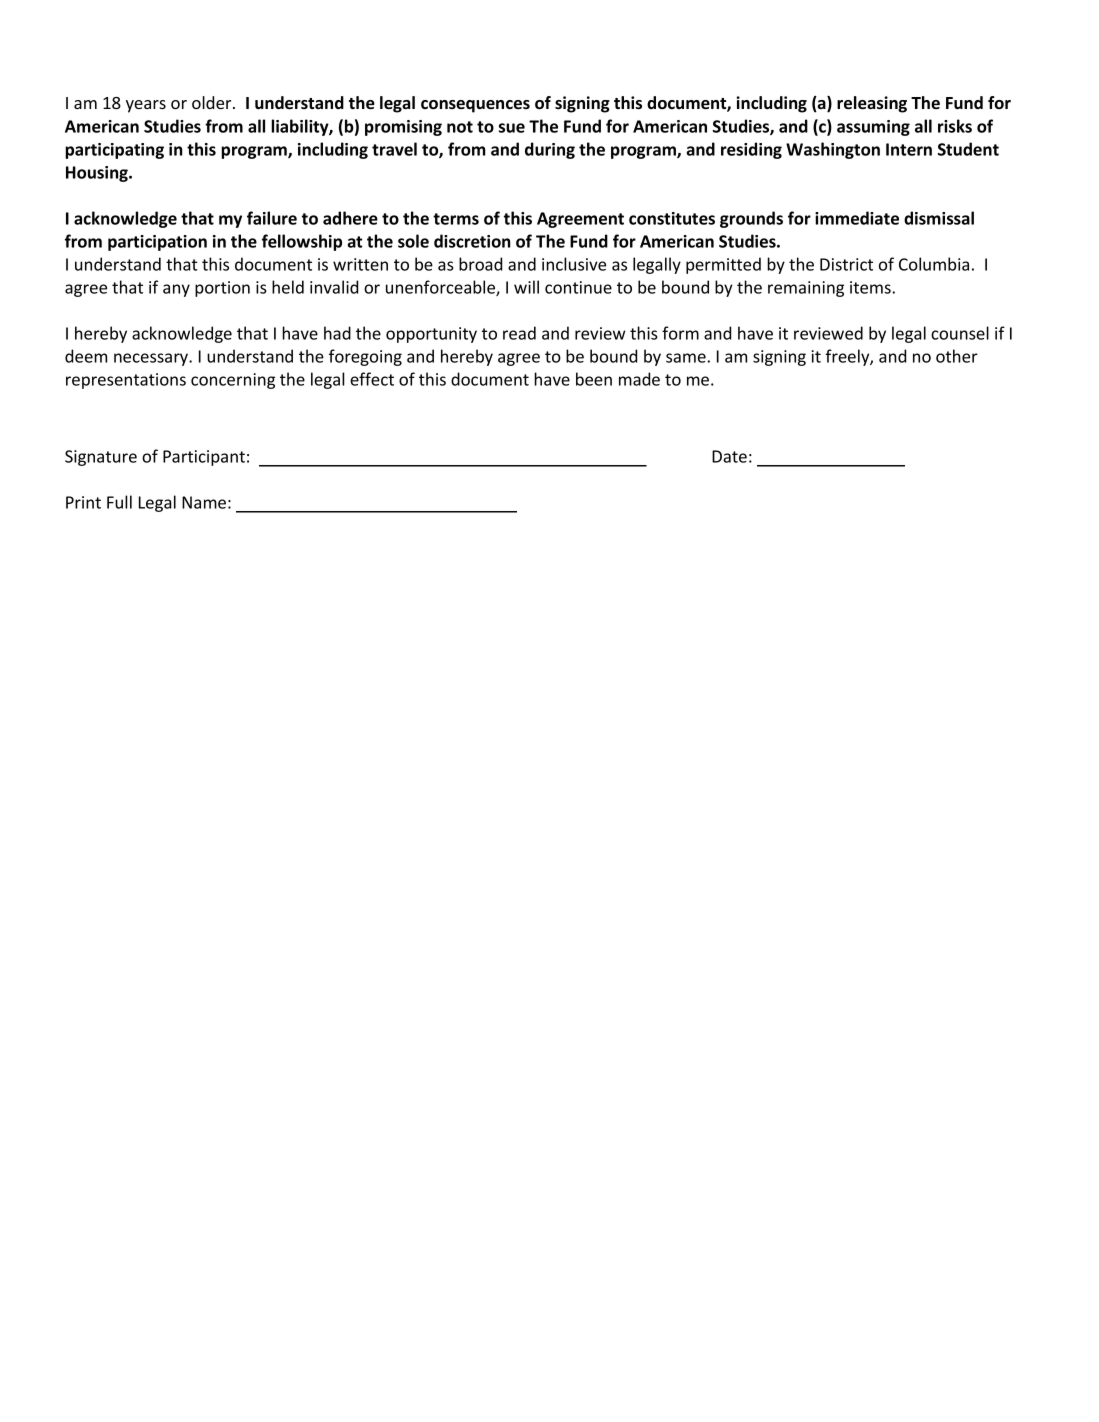 This screenshot has height=1422, width=1099. What do you see at coordinates (512, 128) in the screenshot?
I see `sue` at bounding box center [512, 128].
